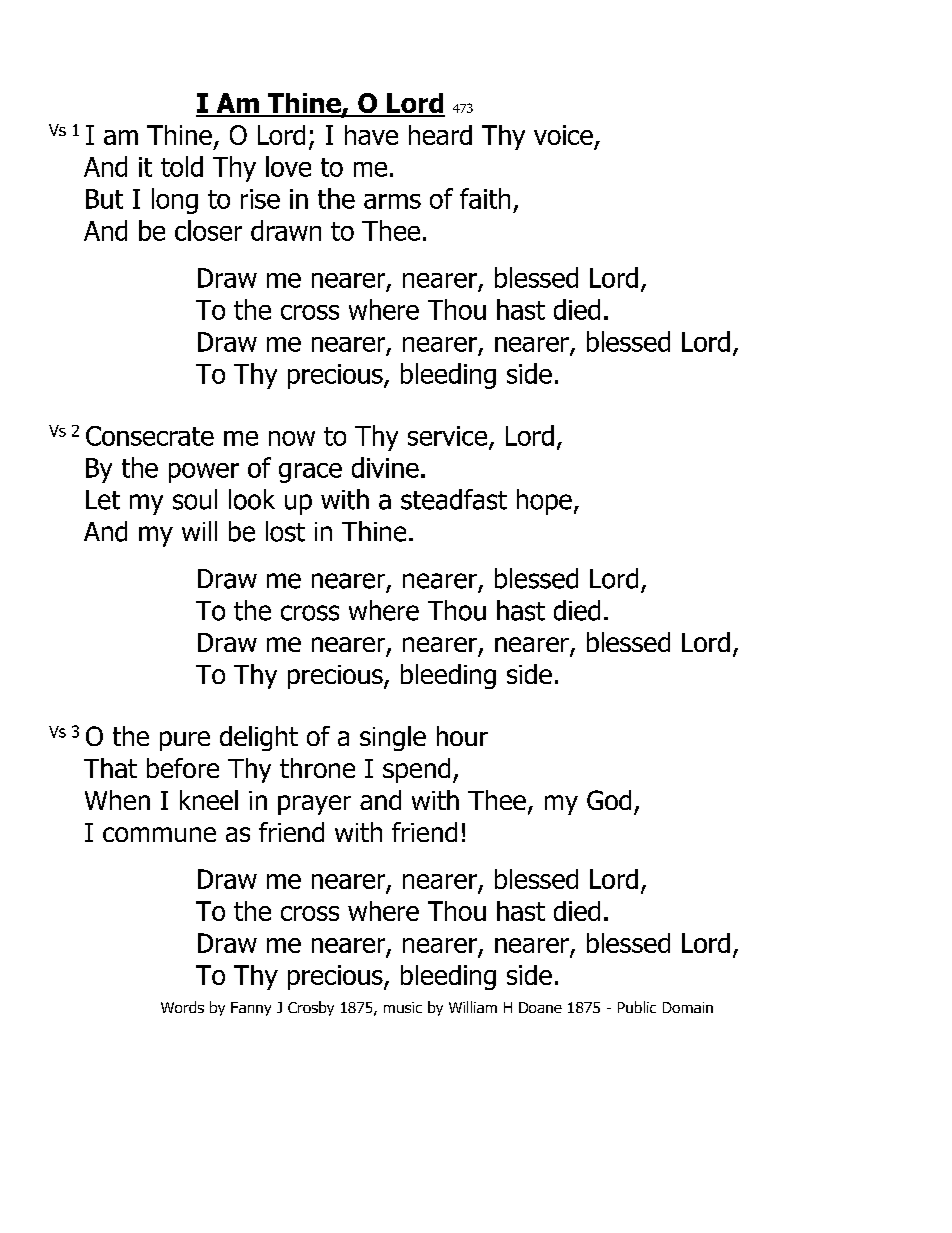  I want to click on soul, so click(195, 499).
